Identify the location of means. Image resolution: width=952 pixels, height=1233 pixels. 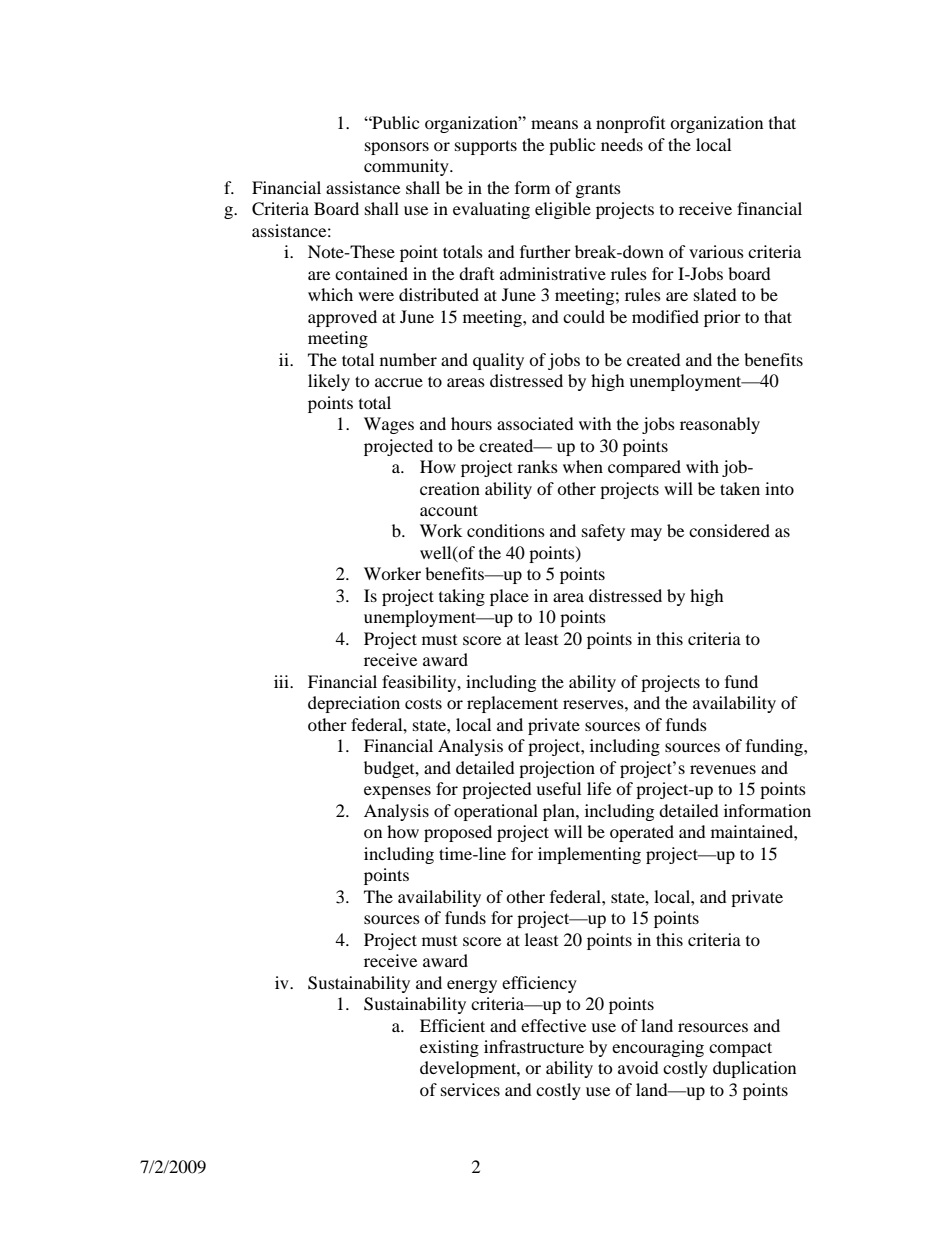
(554, 124).
